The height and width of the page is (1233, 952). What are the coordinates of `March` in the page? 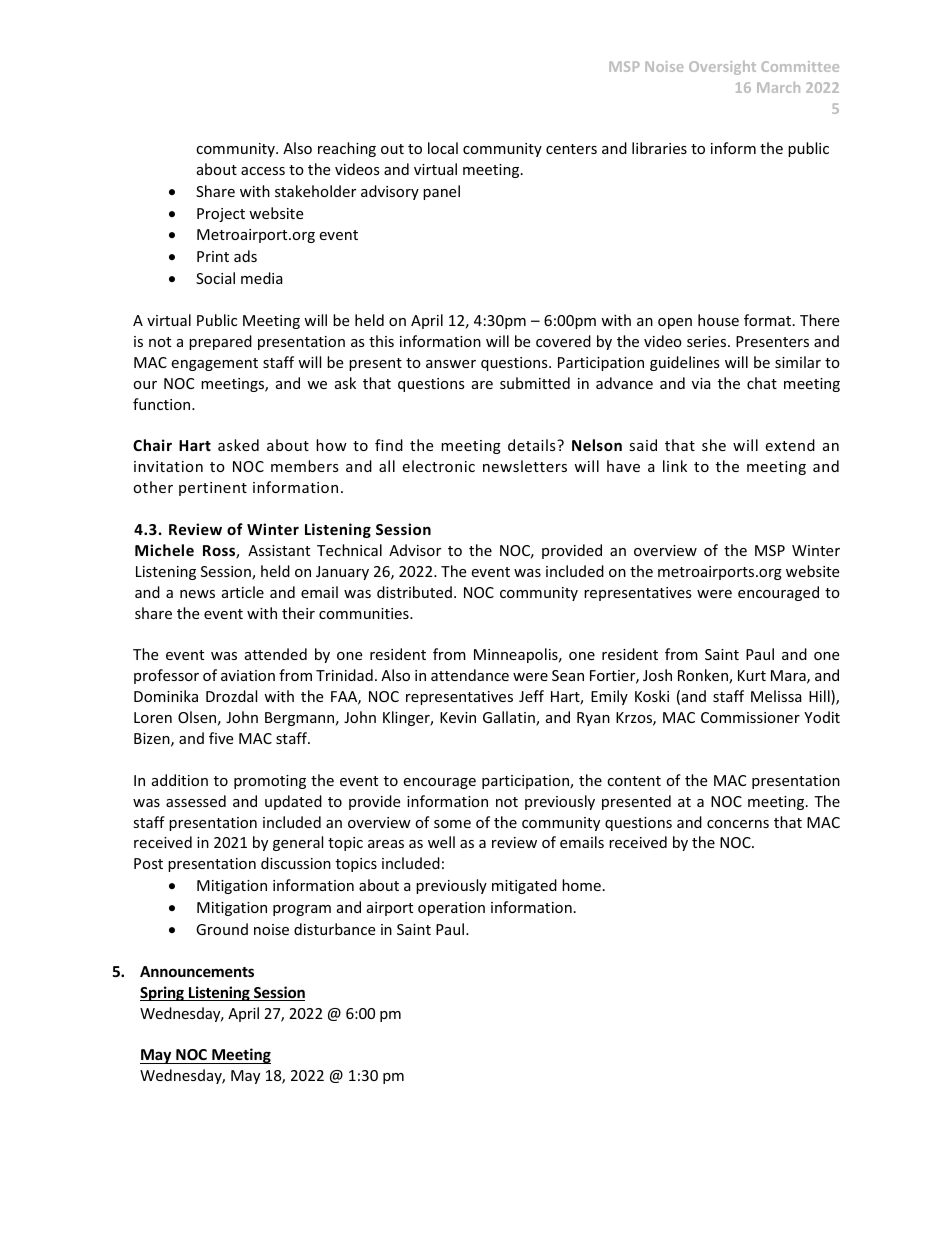 It's located at (778, 87).
